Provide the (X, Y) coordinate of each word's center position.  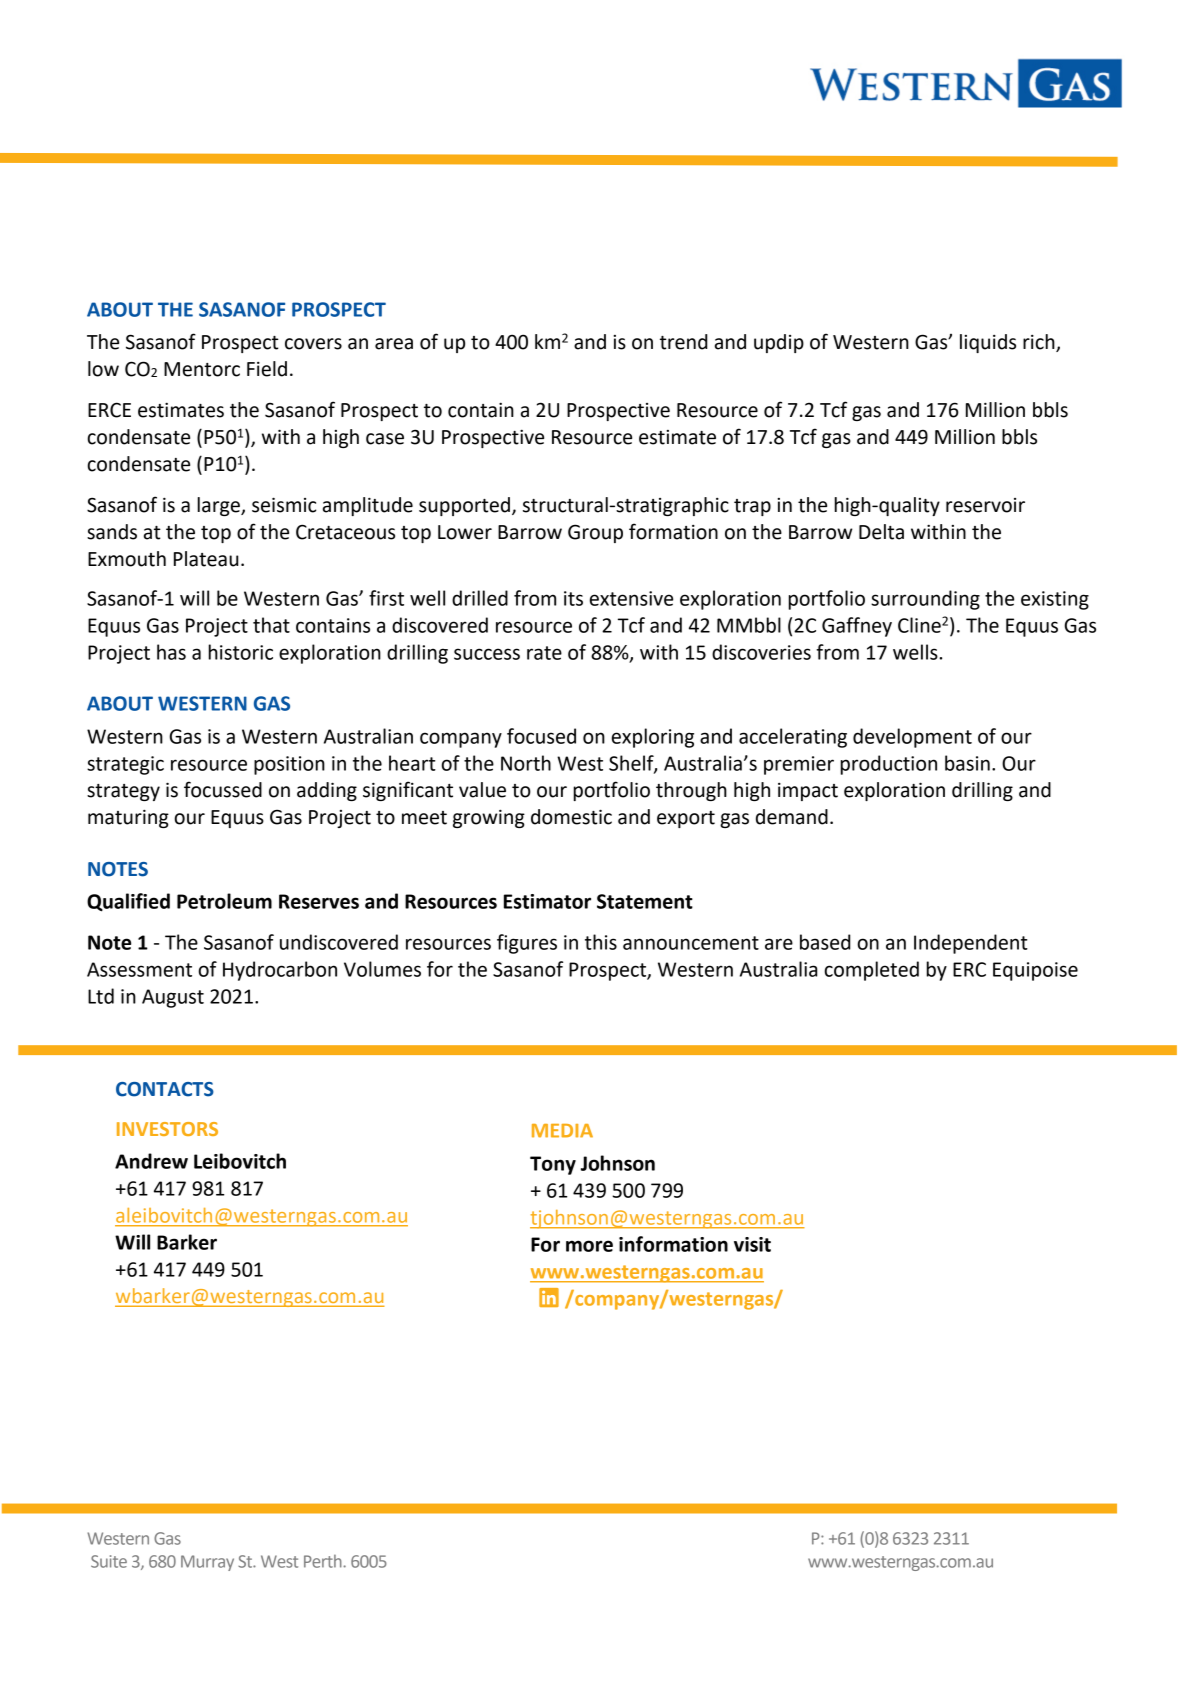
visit (752, 1244)
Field (267, 369)
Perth (324, 1561)
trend (684, 342)
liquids (988, 343)
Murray (207, 1563)
